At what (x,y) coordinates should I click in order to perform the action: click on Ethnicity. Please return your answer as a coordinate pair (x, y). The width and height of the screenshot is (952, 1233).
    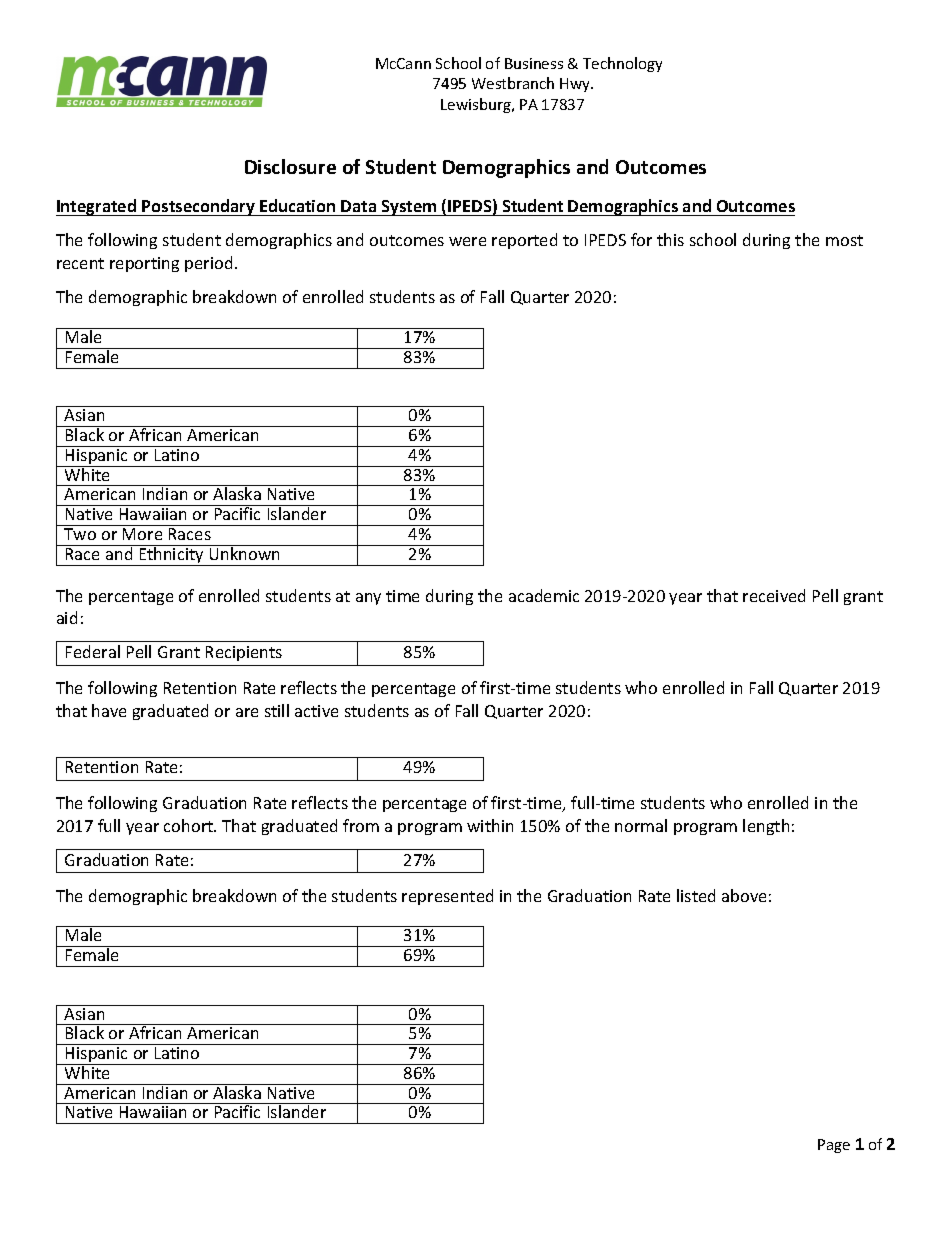
    Looking at the image, I should click on (171, 555).
